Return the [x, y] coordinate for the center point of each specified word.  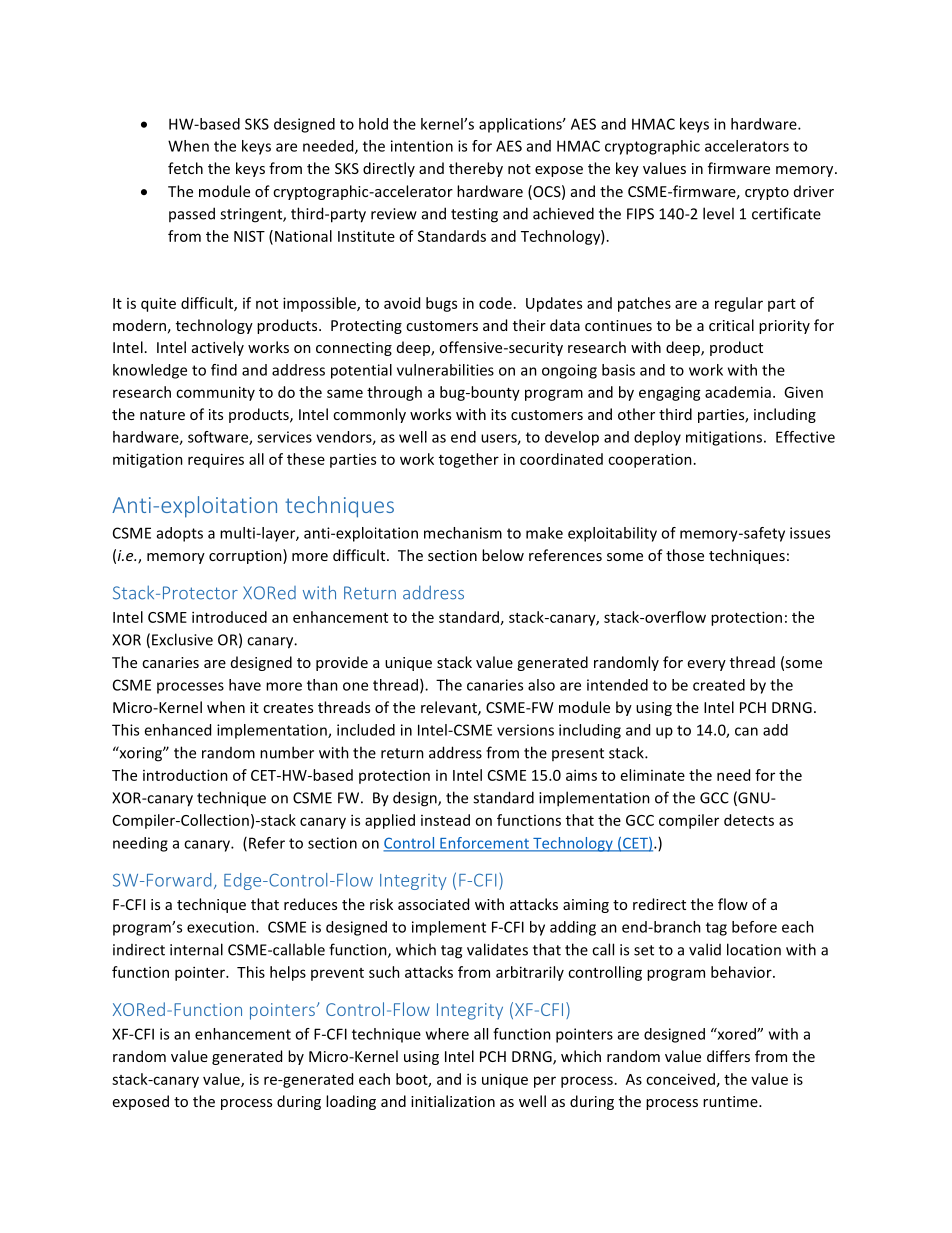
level [718, 213]
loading [351, 1102]
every [707, 665]
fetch [185, 168]
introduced [229, 617]
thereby [476, 169]
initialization [453, 1101]
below [503, 555]
